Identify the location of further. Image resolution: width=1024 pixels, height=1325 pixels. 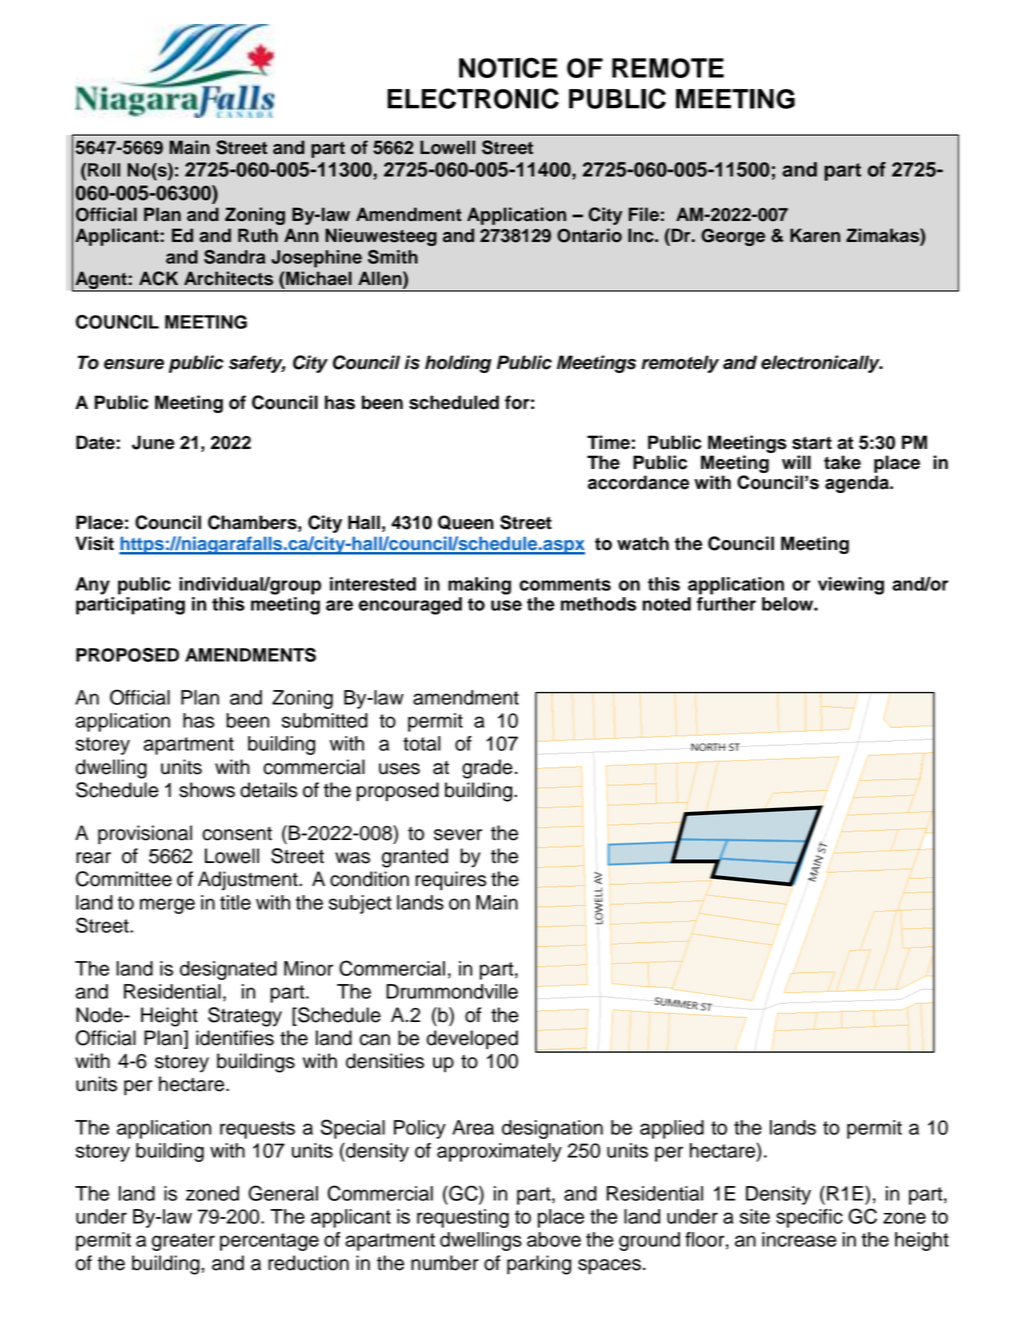
(726, 604).
